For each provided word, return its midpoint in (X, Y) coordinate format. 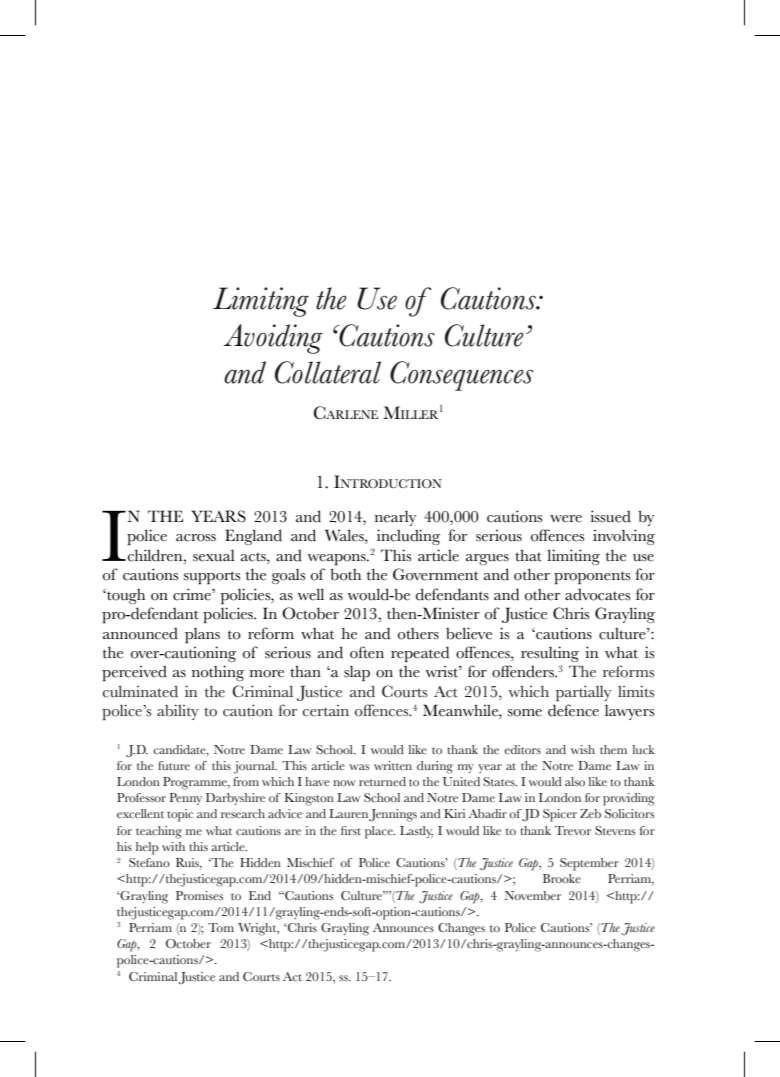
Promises (199, 895)
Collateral (328, 372)
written (393, 765)
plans (202, 635)
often (367, 652)
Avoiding (272, 339)
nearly (396, 518)
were (566, 519)
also (575, 781)
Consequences (461, 376)
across (196, 538)
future (174, 765)
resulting (550, 654)
